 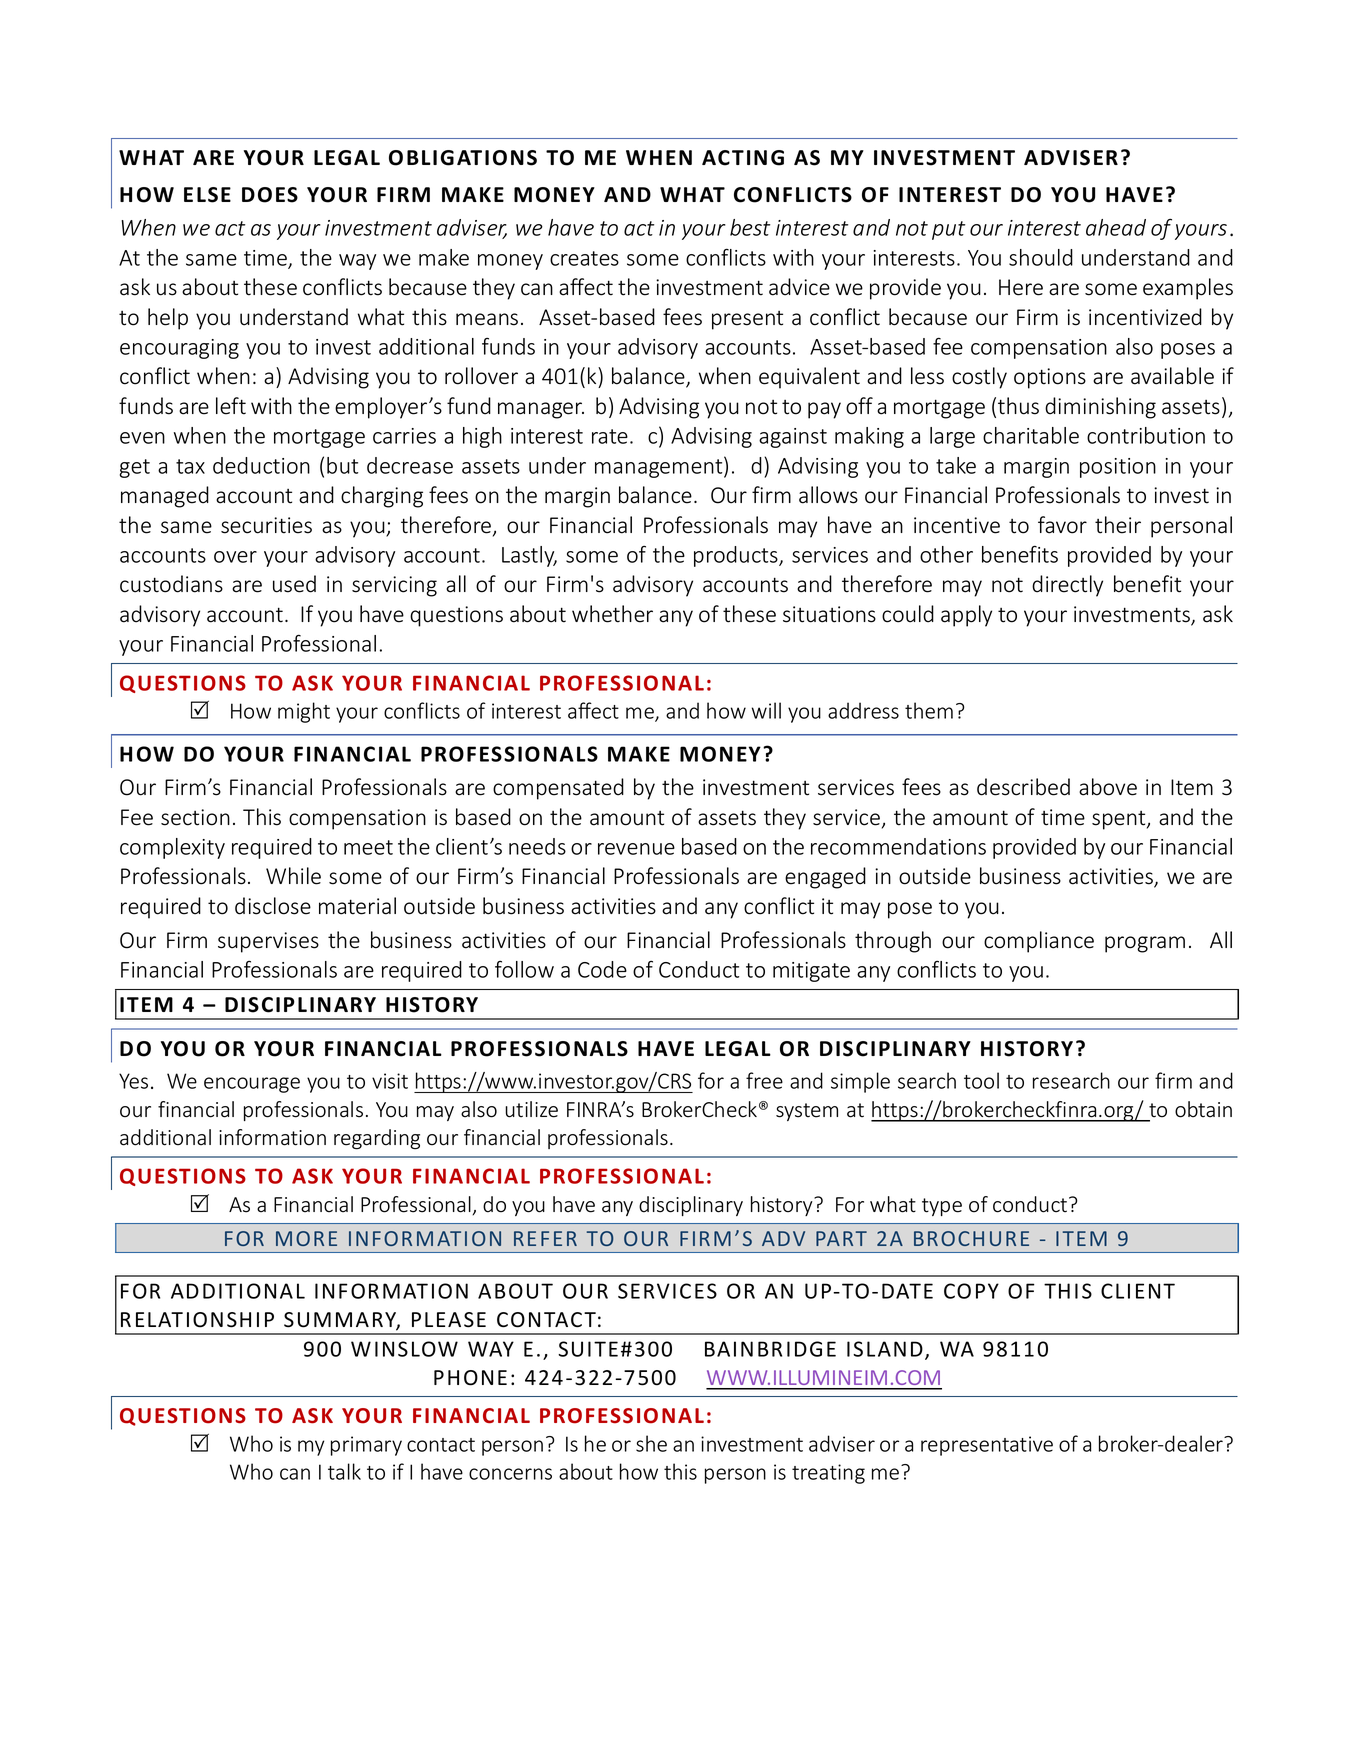 I want to click on will, so click(x=766, y=710).
